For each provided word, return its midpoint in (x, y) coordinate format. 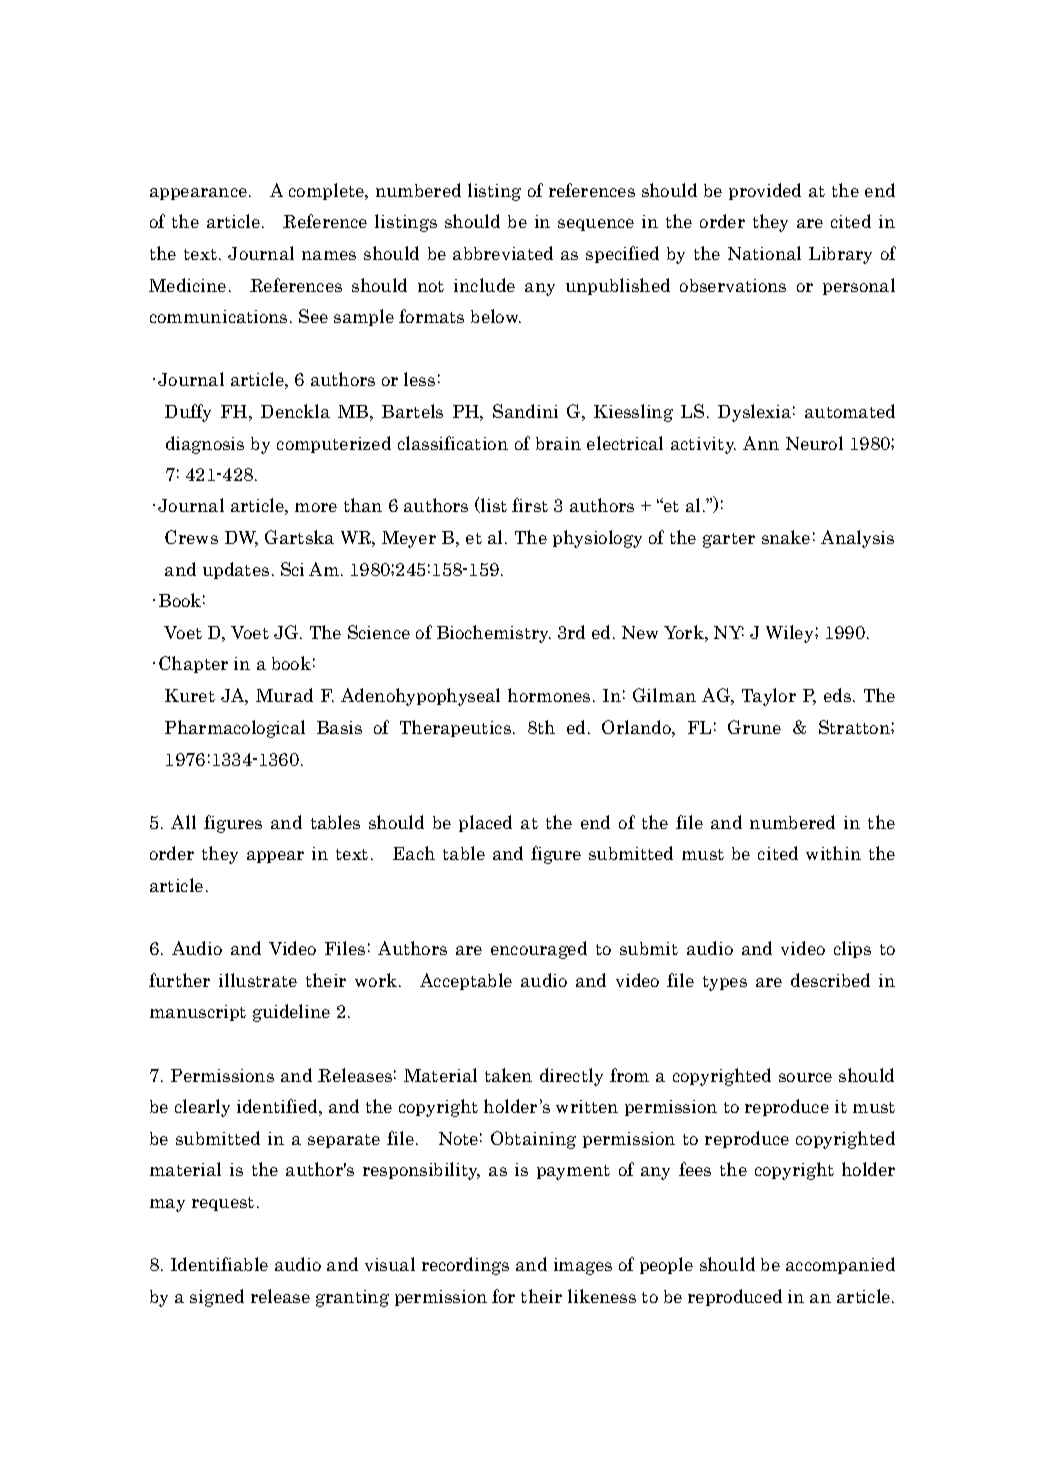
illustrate (258, 980)
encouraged (539, 950)
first (530, 505)
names (329, 255)
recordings (465, 1266)
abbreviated (503, 253)
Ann (761, 443)
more (316, 507)
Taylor (769, 697)
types (725, 983)
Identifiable (219, 1264)
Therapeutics (455, 728)
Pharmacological (235, 729)
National (764, 253)
